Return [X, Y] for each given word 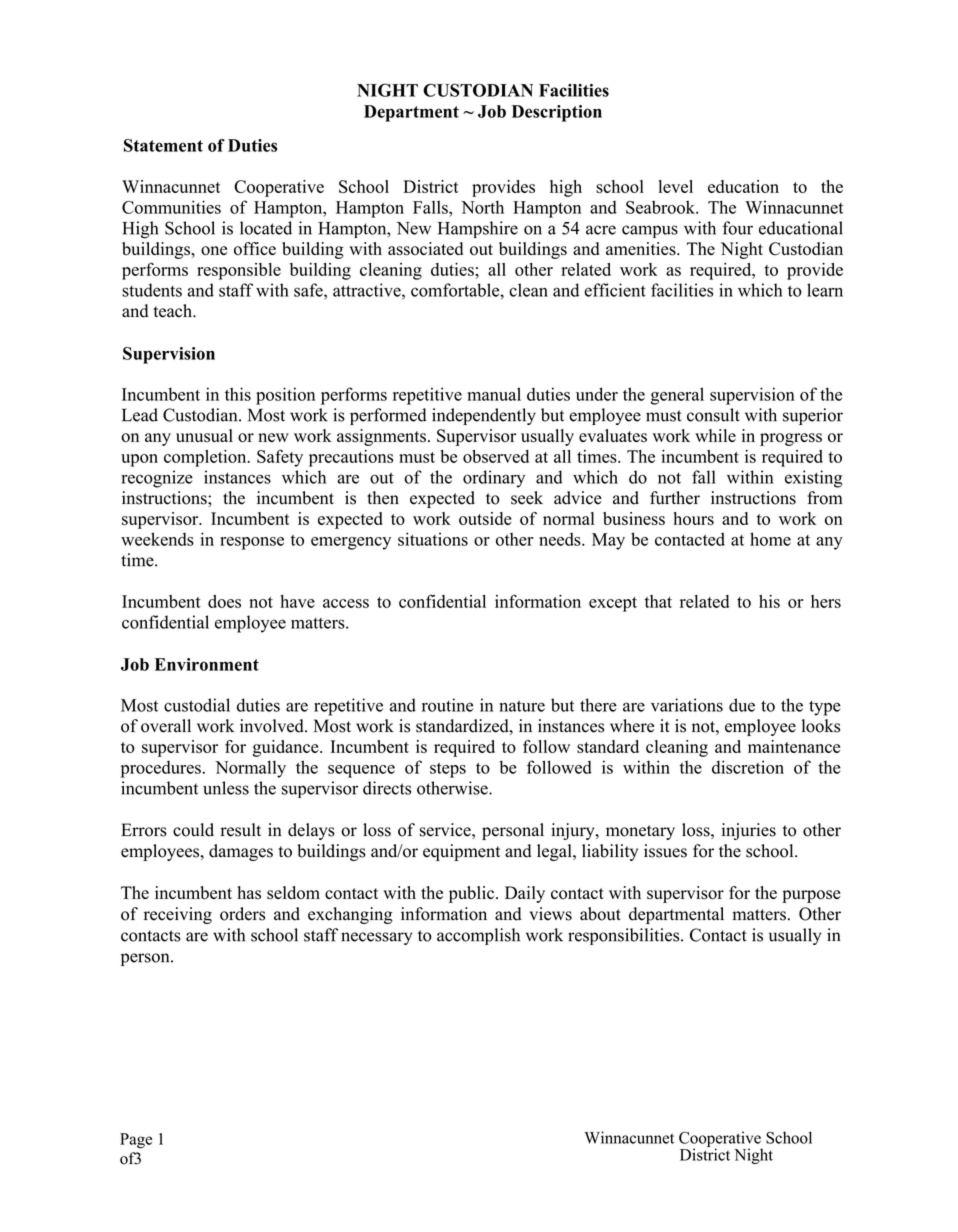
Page [136, 1141]
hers [826, 601]
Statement [163, 145]
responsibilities [625, 936]
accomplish [478, 936]
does [224, 601]
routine [447, 705]
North [482, 207]
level [676, 186]
